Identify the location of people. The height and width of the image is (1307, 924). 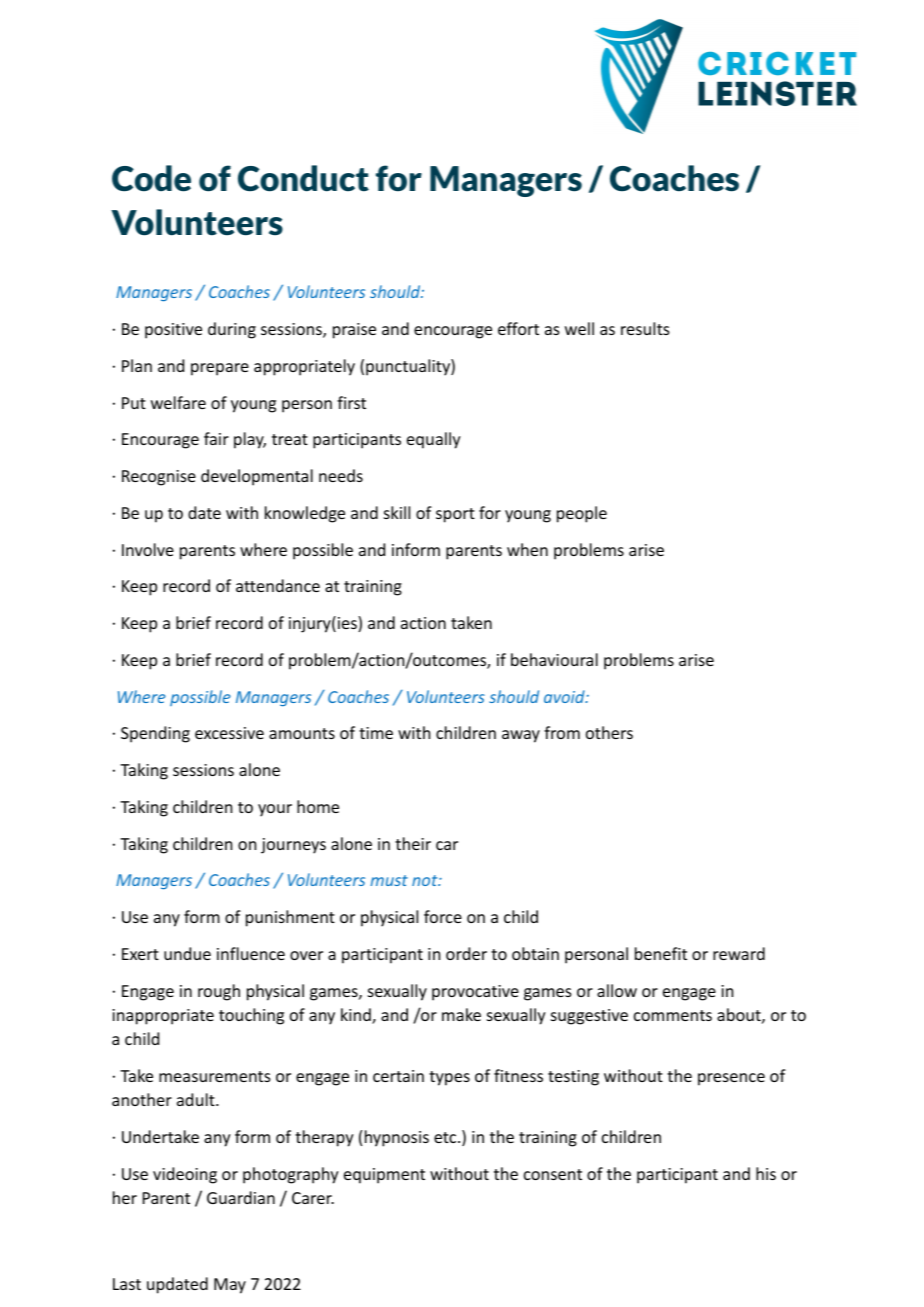
(582, 514).
